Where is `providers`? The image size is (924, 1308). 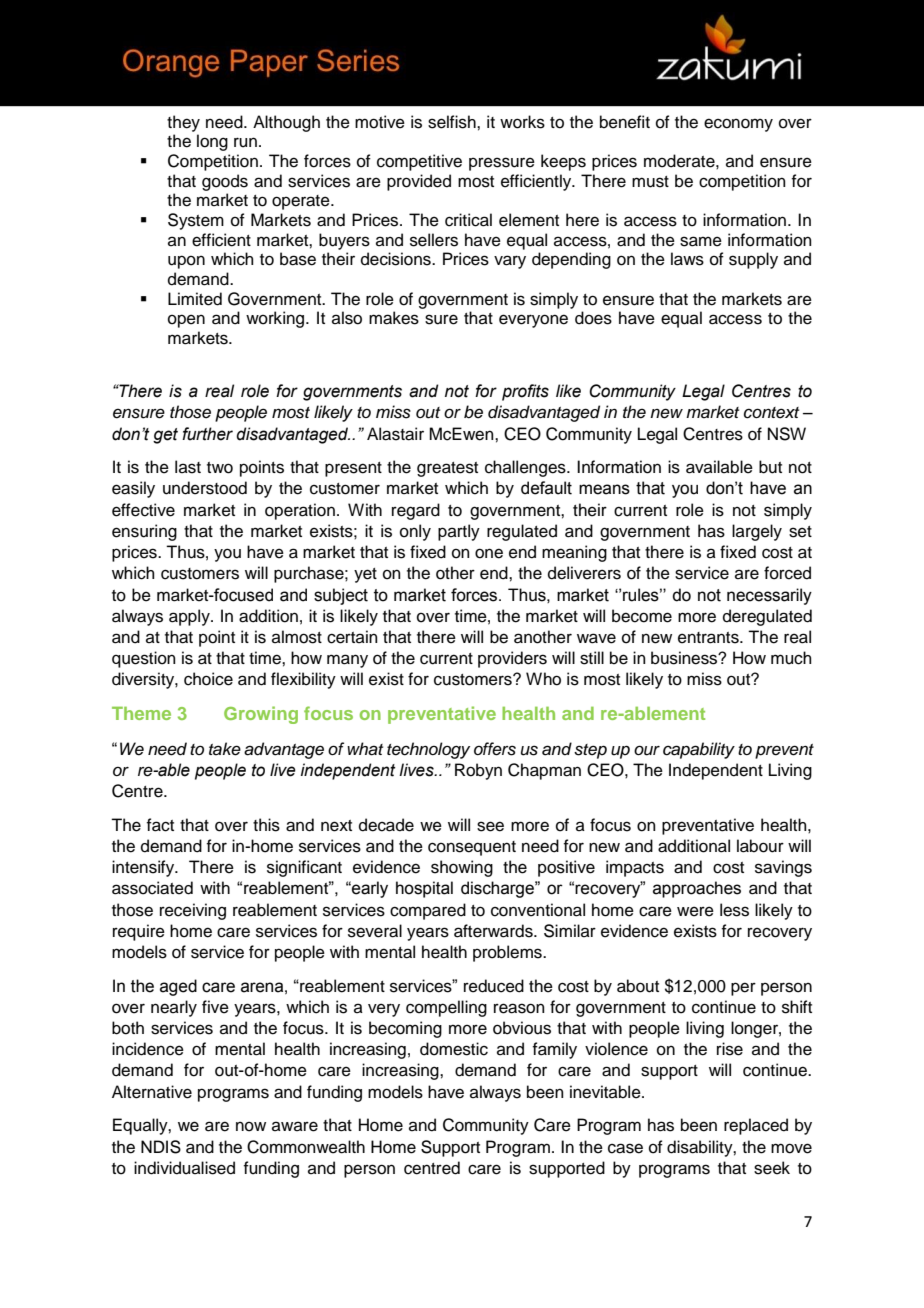
providers is located at coordinates (512, 659).
